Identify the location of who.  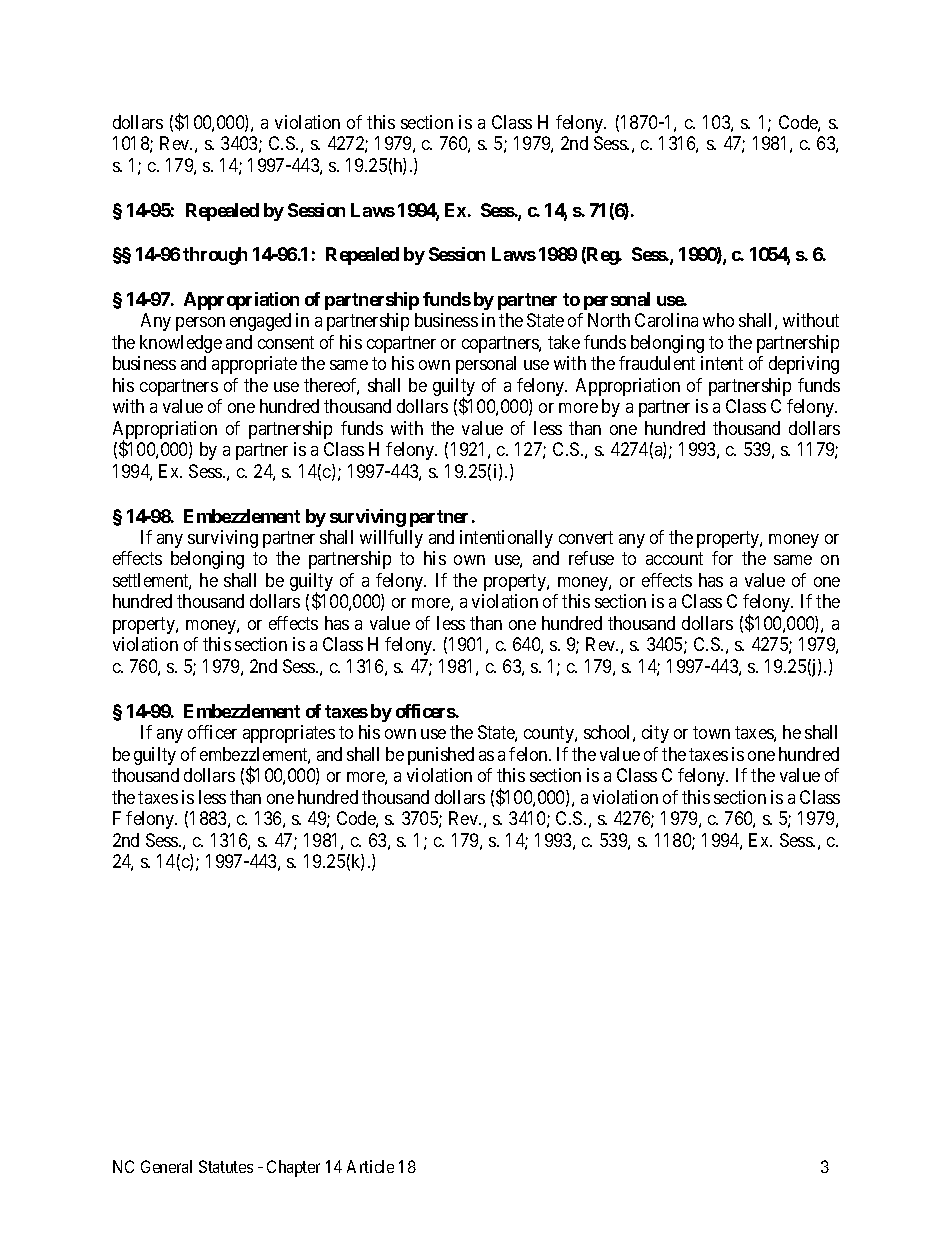
(718, 320).
